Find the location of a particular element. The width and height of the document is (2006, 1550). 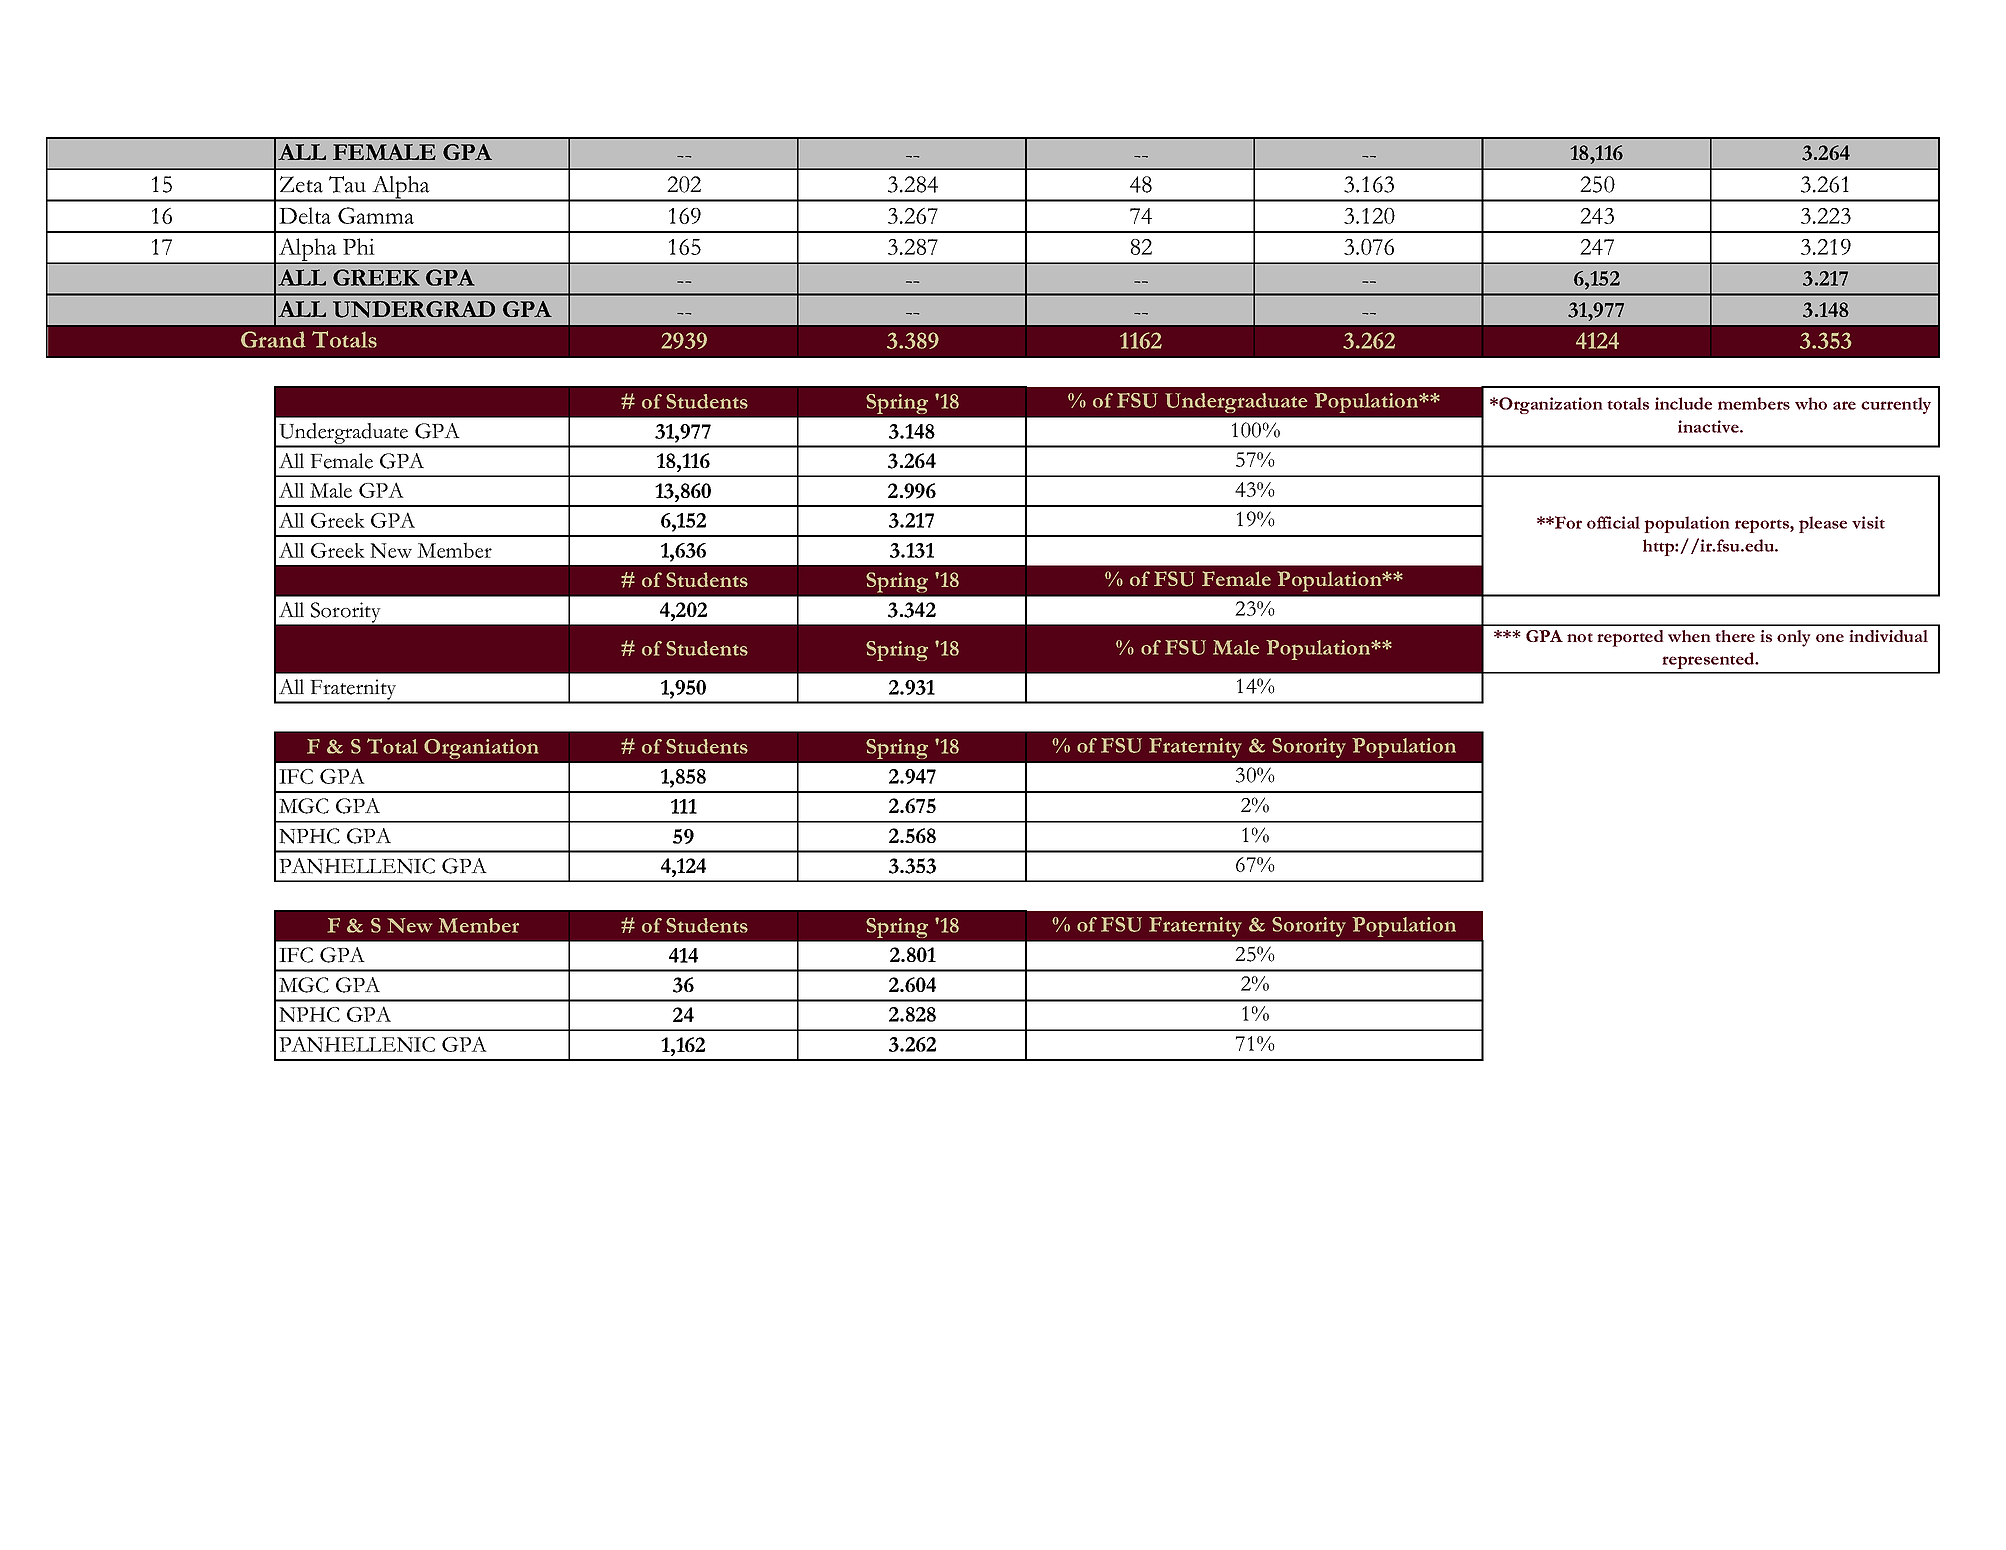

not is located at coordinates (1580, 637).
